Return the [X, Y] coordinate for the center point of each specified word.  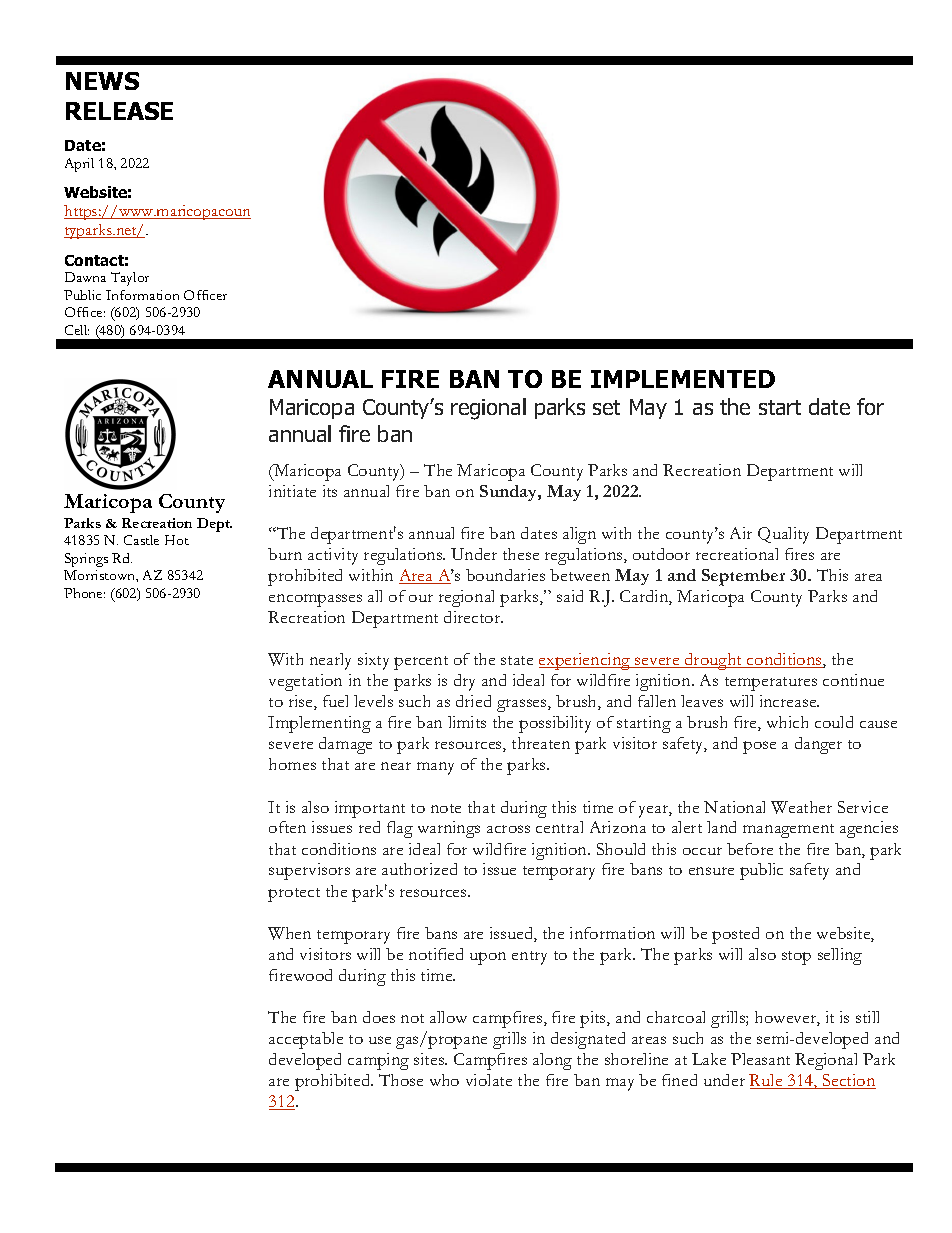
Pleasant [760, 1059]
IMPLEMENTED [683, 379]
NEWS [102, 81]
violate [489, 1080]
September [743, 577]
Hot [177, 540]
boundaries [505, 575]
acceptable [306, 1040]
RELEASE [119, 111]
